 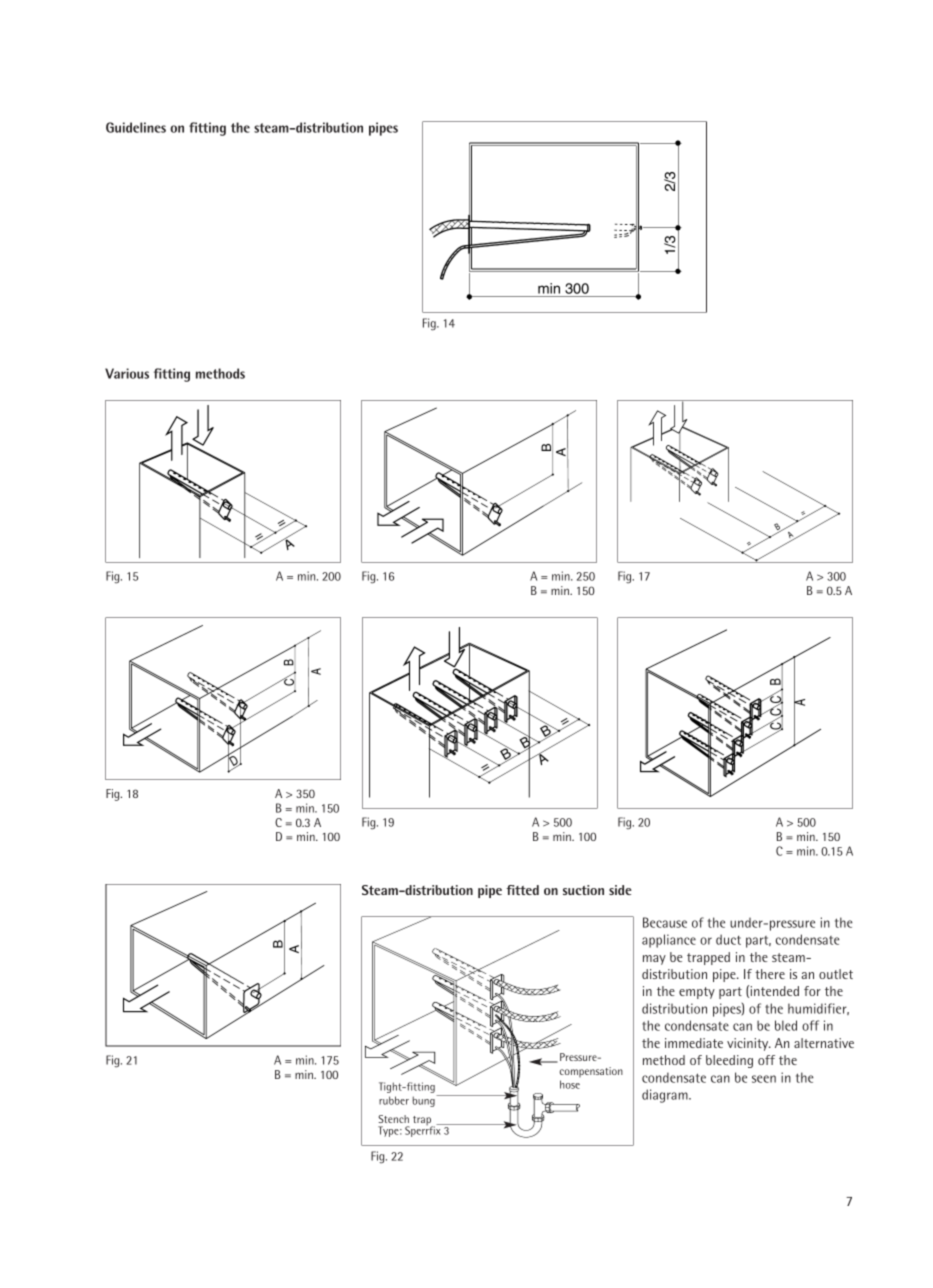 I want to click on fitted, so click(x=522, y=890).
